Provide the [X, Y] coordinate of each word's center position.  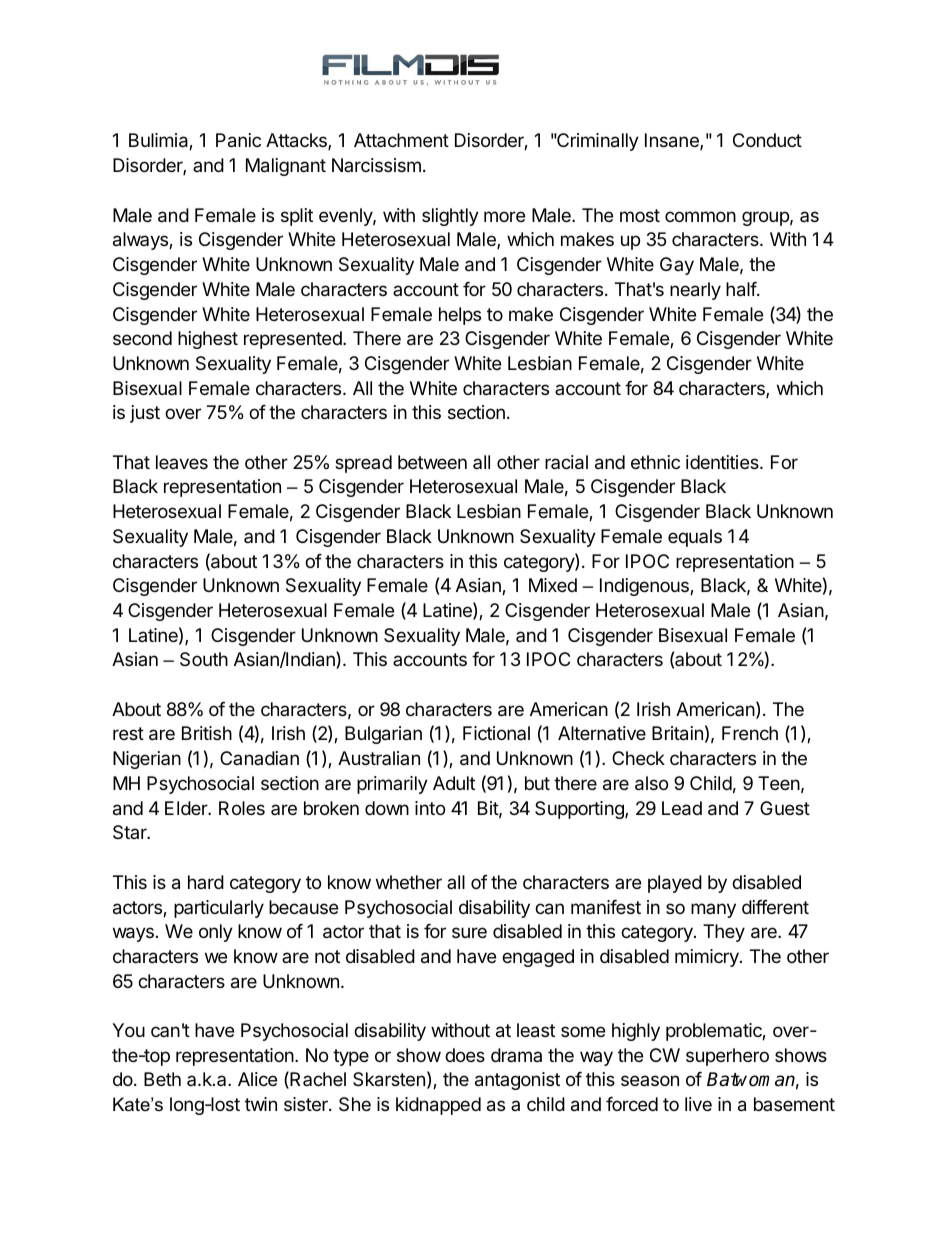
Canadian [259, 758]
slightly [450, 217]
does [465, 1055]
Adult [454, 783]
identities [723, 462]
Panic [238, 140]
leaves [182, 462]
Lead [682, 808]
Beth [162, 1079]
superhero [727, 1057]
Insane [673, 141]
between [432, 462]
